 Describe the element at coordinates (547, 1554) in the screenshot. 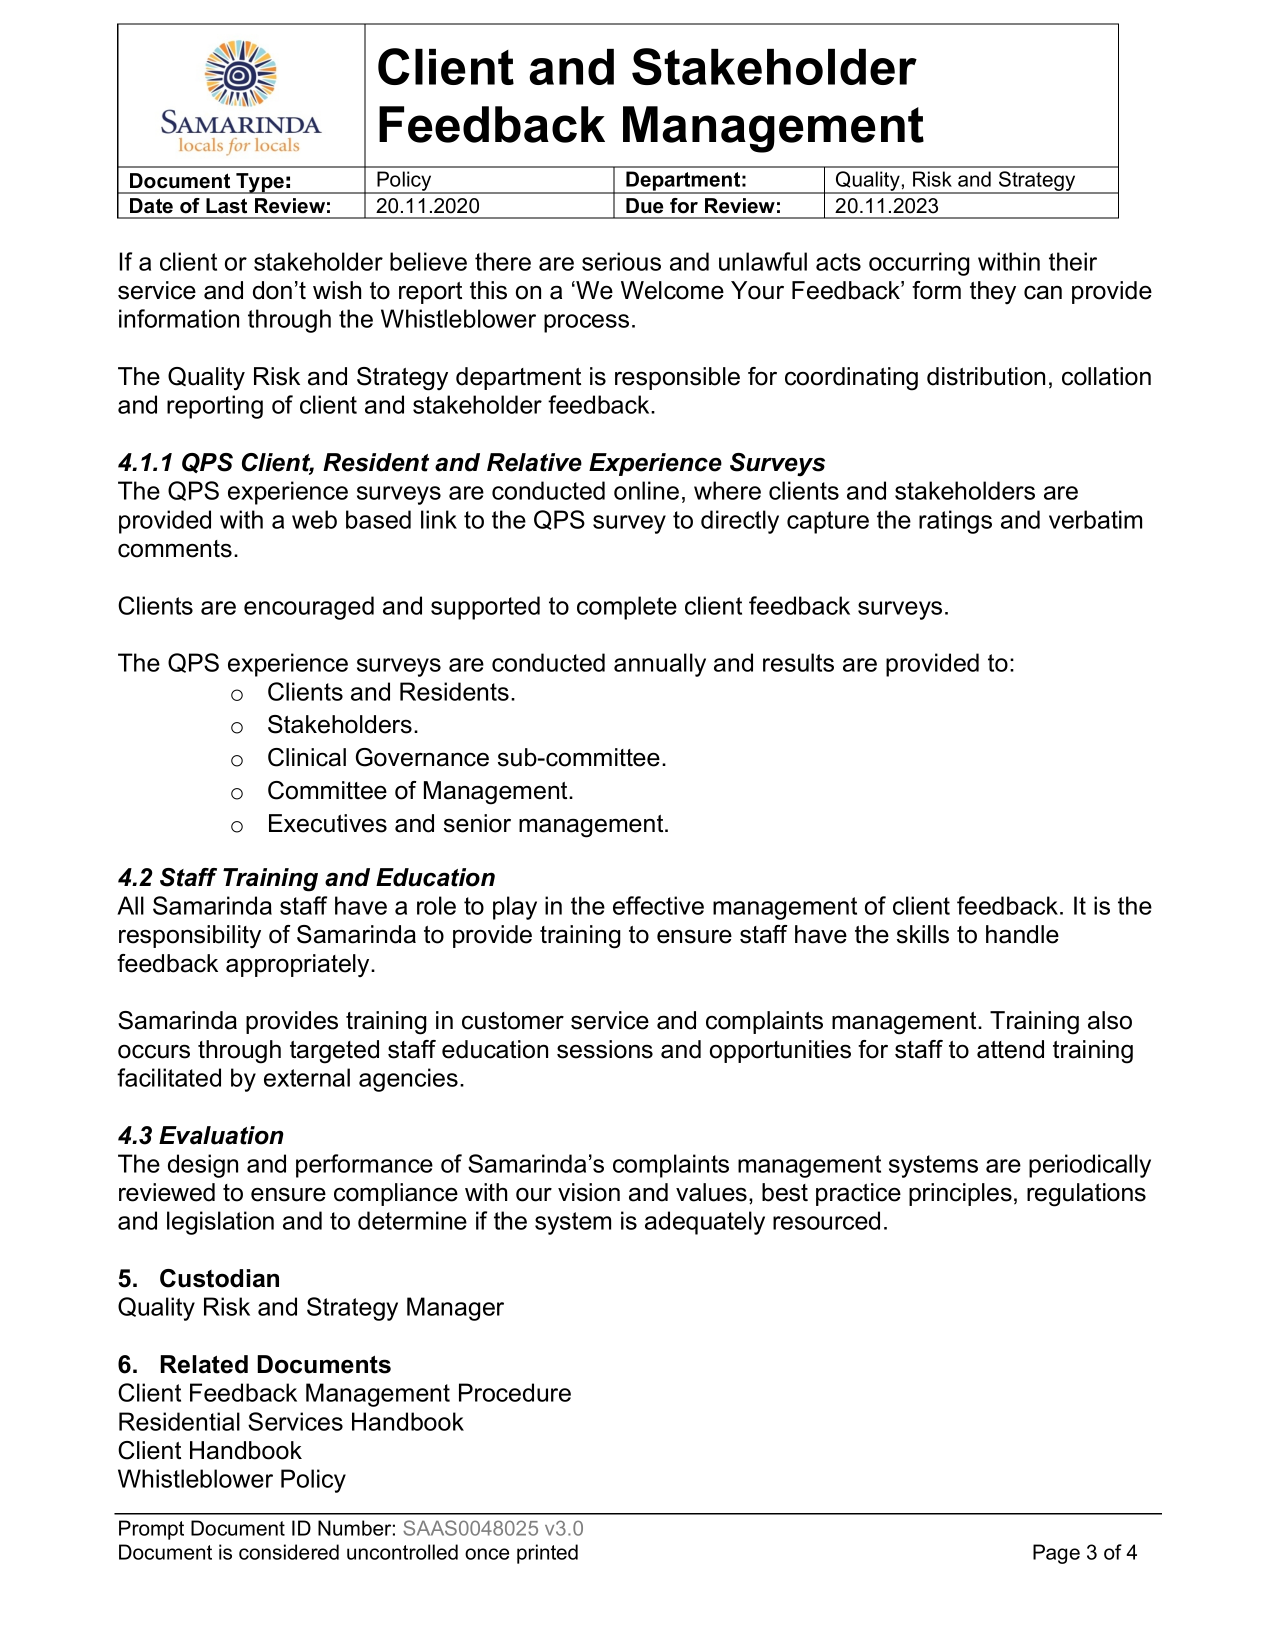

I see `printed` at that location.
